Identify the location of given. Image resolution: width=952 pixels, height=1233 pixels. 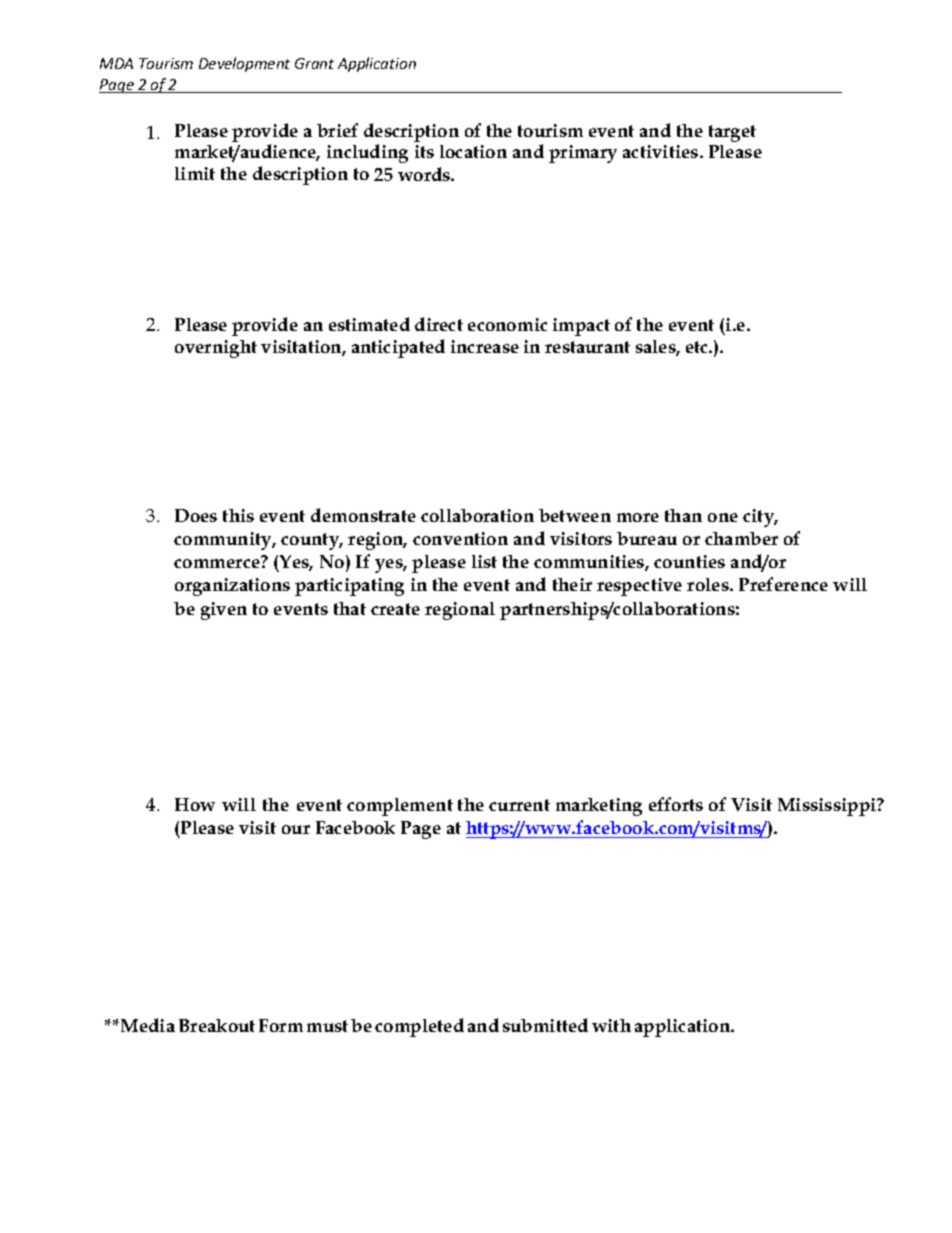
(224, 611).
